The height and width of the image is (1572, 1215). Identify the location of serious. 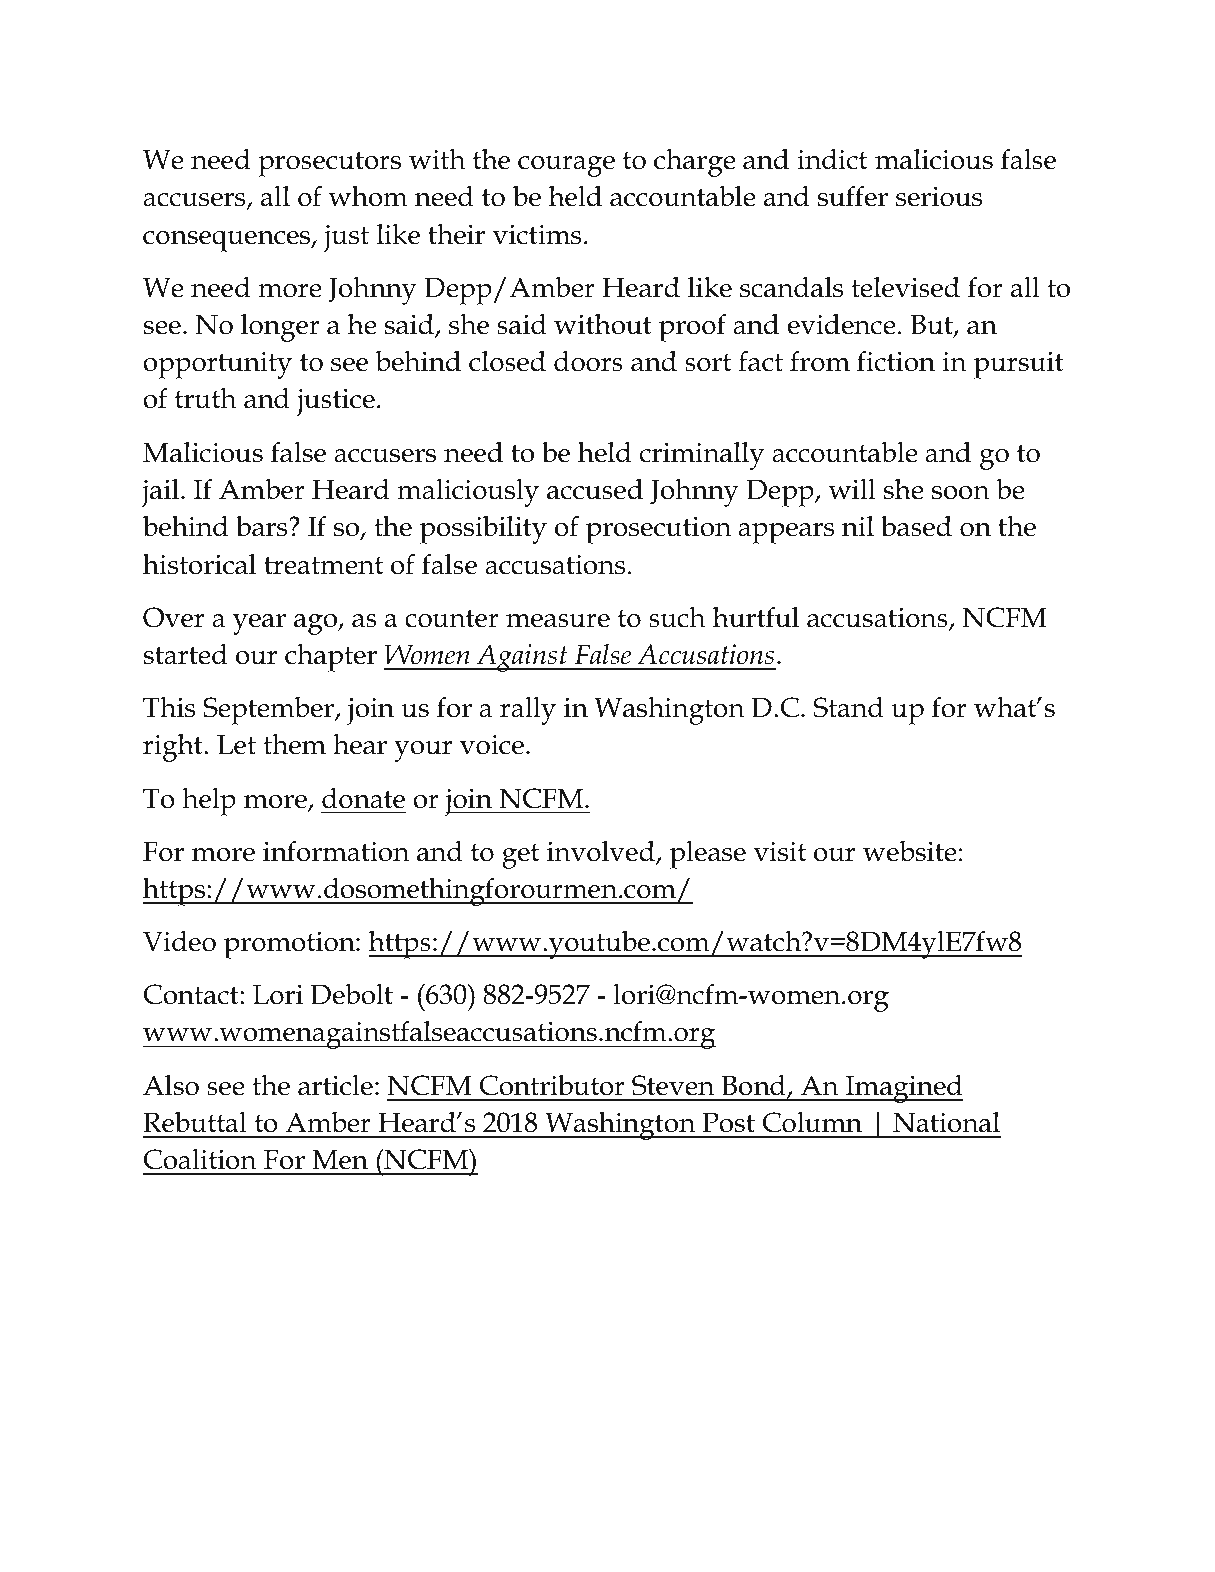
(939, 197).
